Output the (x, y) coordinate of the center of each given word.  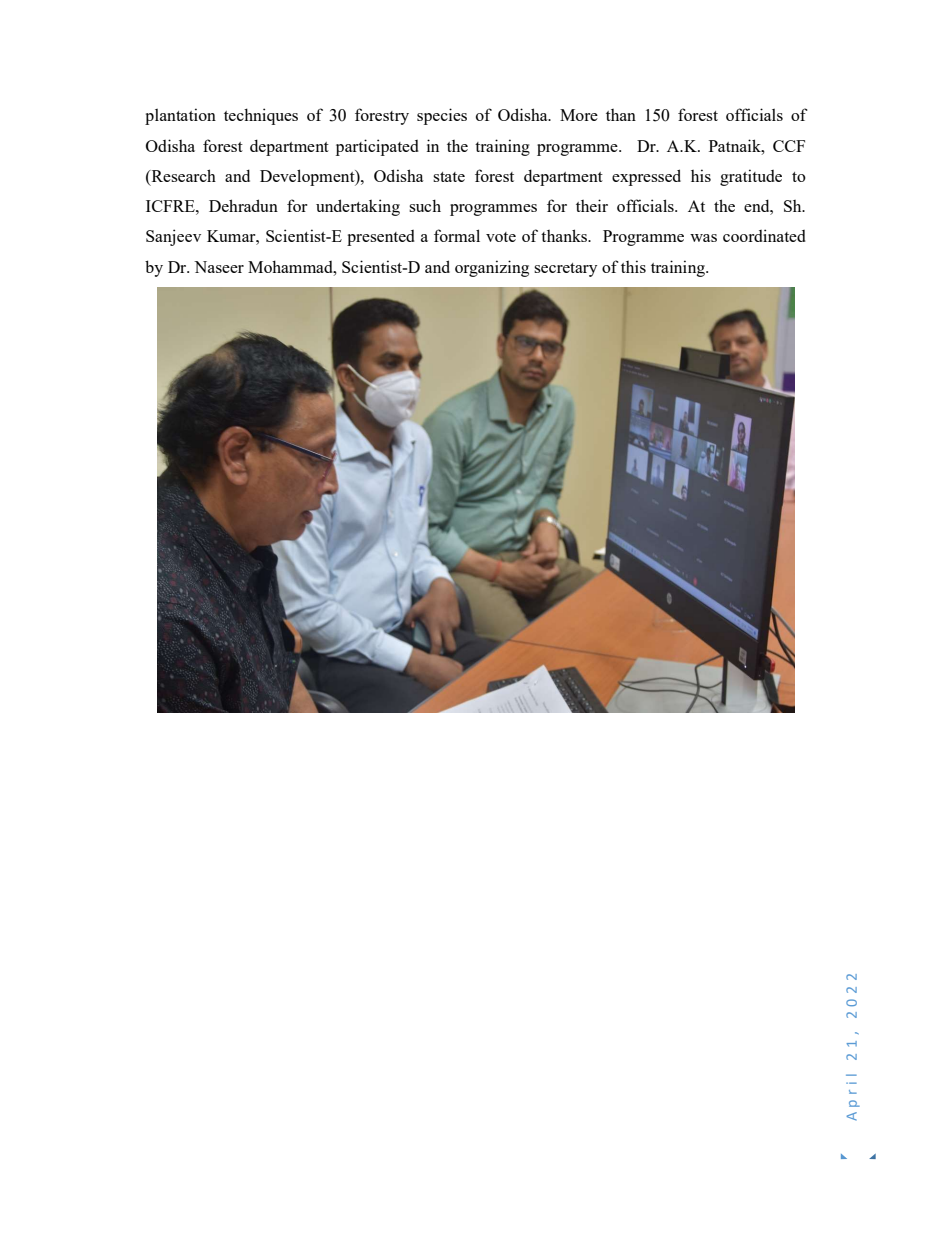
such (425, 205)
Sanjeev (173, 237)
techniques (261, 116)
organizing (492, 268)
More (579, 115)
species (442, 116)
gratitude (751, 177)
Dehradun (243, 205)
